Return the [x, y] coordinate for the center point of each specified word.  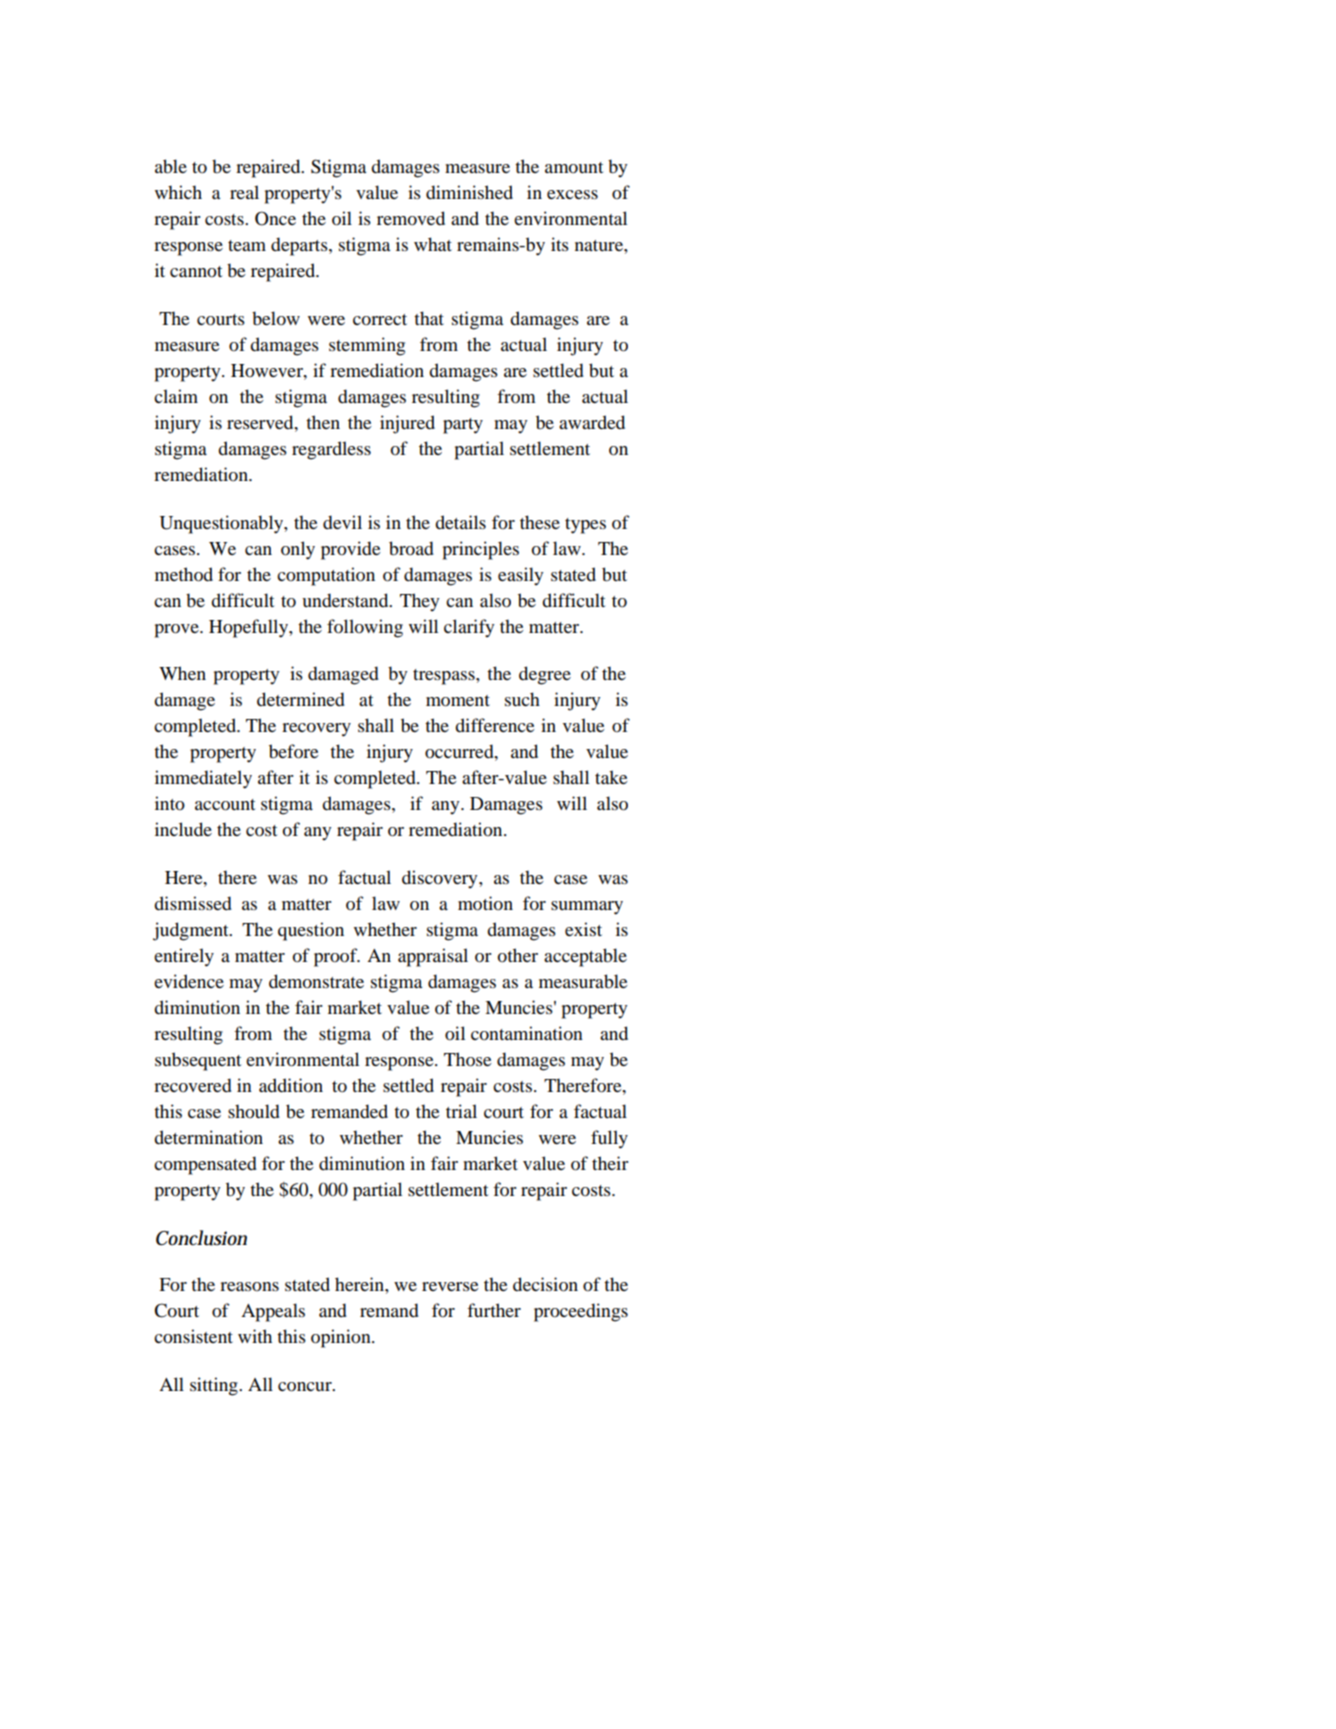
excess [572, 194]
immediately [203, 779]
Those [467, 1059]
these [540, 522]
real [244, 192]
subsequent [198, 1061]
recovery [316, 730]
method [184, 574]
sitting [215, 1386]
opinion [342, 1338]
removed [411, 218]
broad [411, 548]
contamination [527, 1033]
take [611, 777]
